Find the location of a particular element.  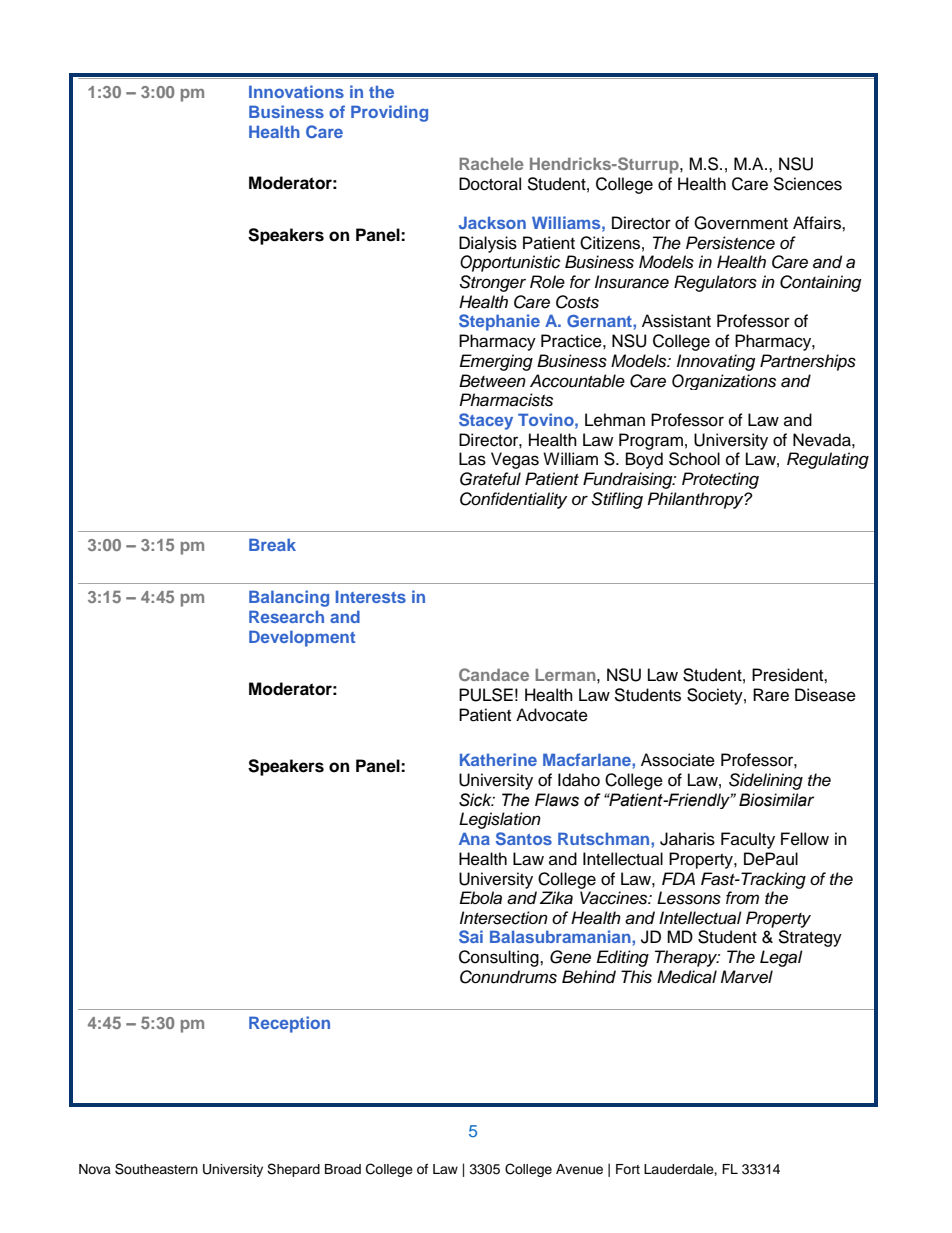

Protecting is located at coordinates (720, 480).
